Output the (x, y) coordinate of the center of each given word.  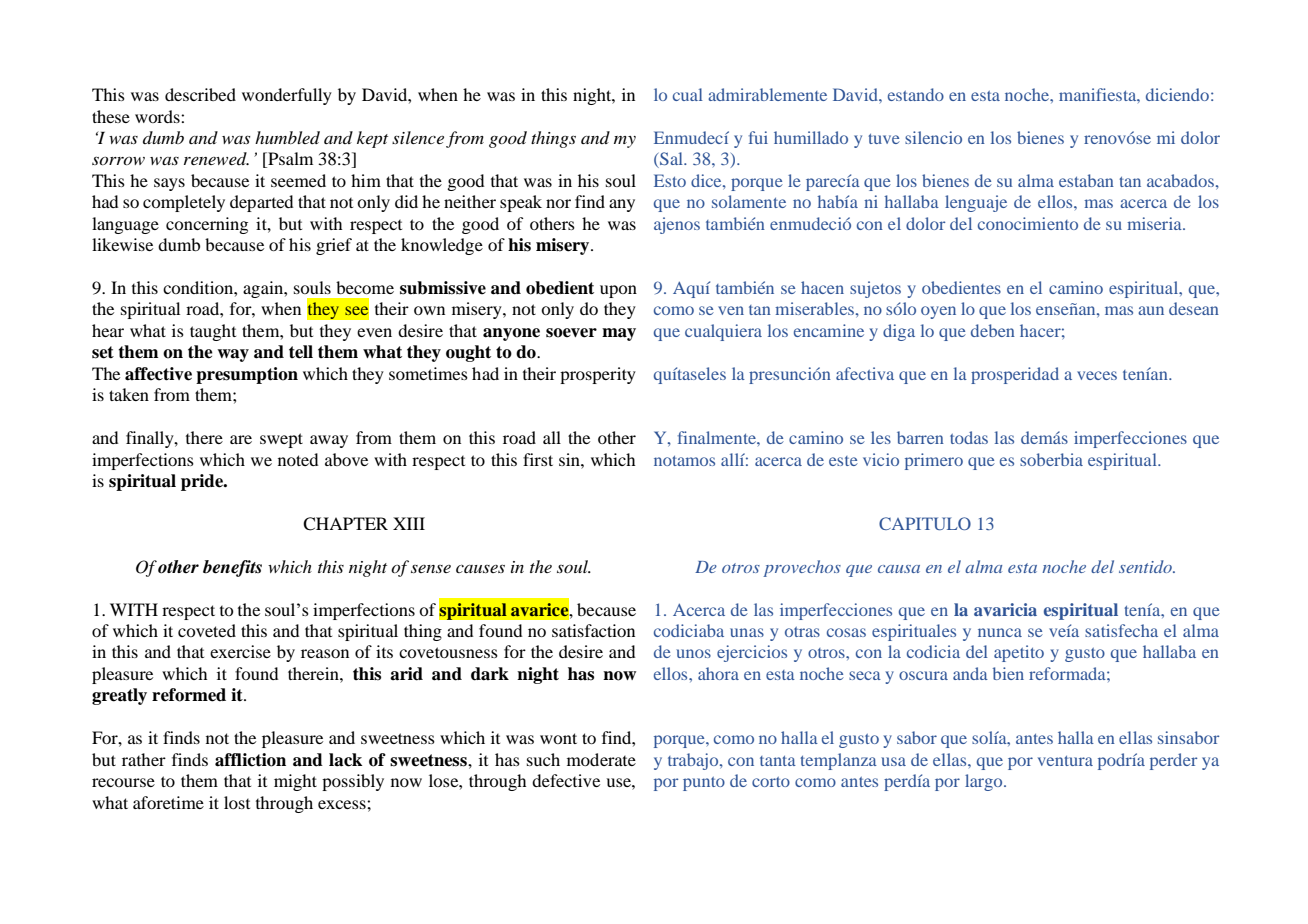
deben (993, 330)
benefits (232, 568)
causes (480, 569)
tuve (884, 139)
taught (213, 332)
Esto (670, 180)
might (295, 782)
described (200, 94)
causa (899, 569)
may (619, 334)
